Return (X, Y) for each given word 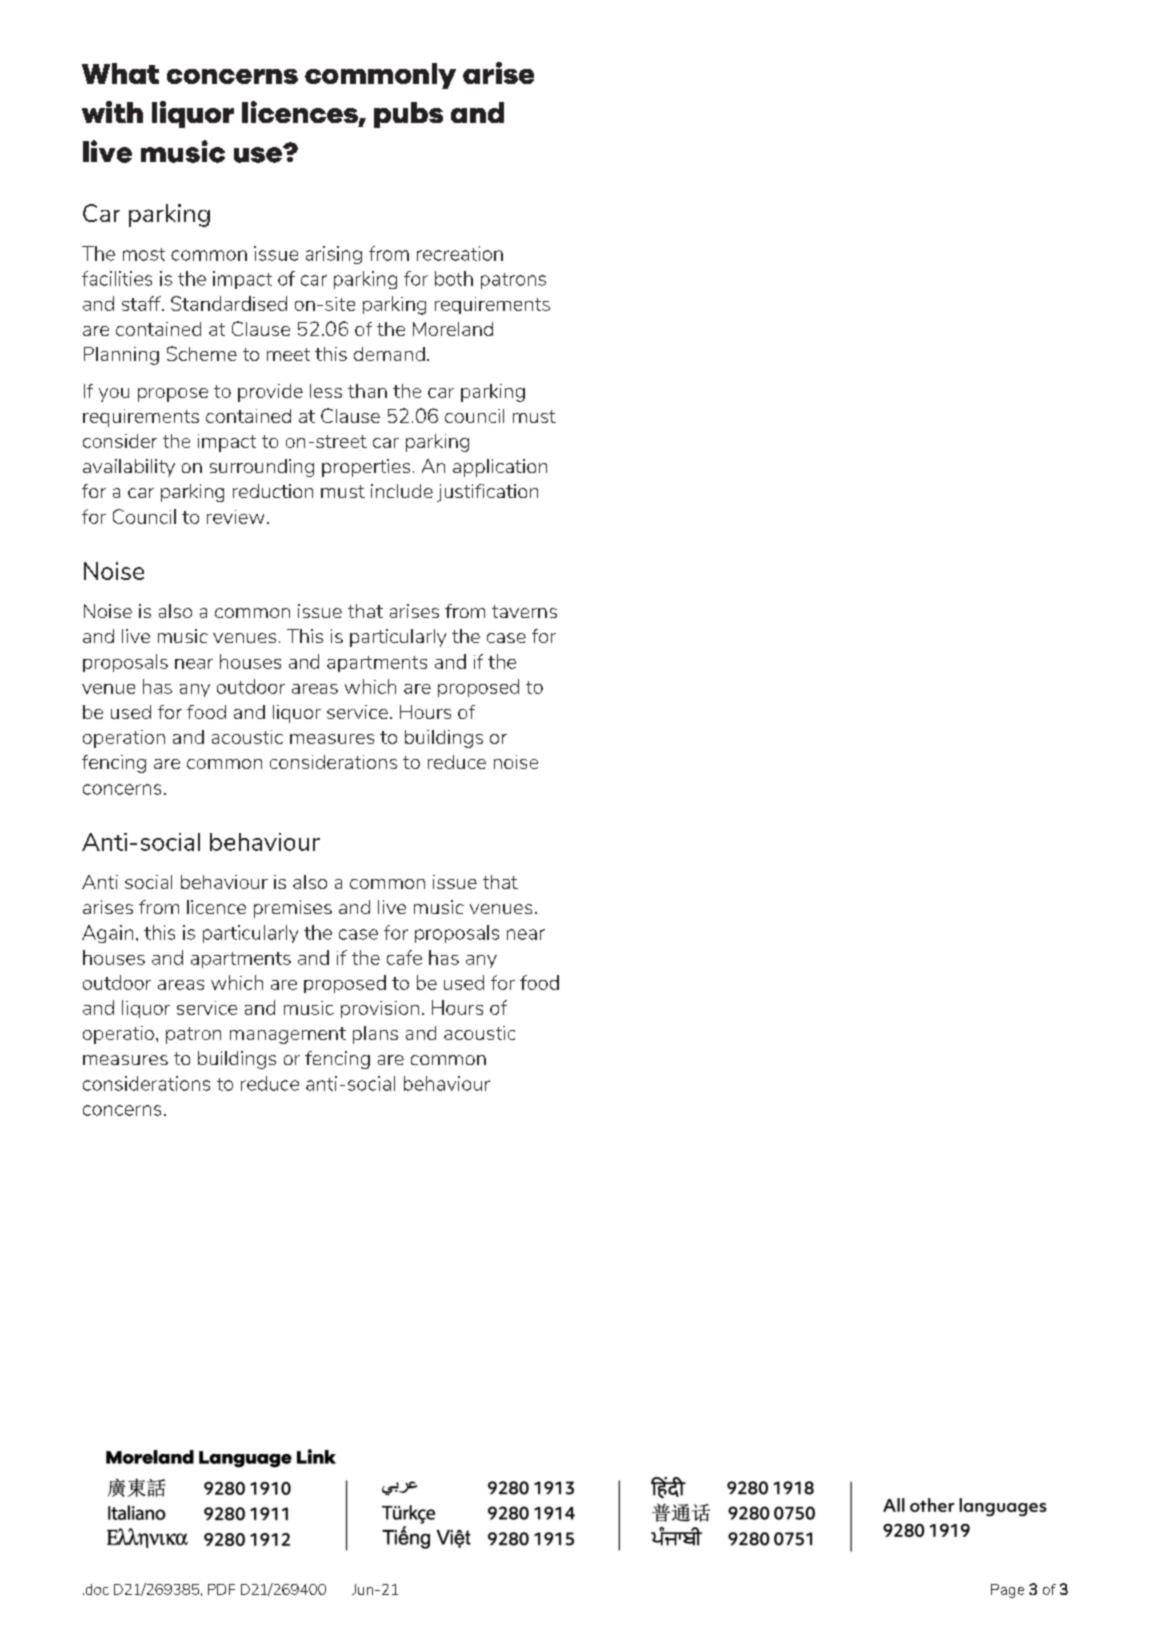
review (235, 517)
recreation (460, 253)
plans (375, 1035)
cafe (404, 957)
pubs (408, 115)
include (402, 491)
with (112, 112)
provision (380, 1009)
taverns (524, 611)
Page (1007, 1591)
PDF (221, 1589)
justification (487, 493)
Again (107, 934)
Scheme (202, 353)
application (500, 468)
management (288, 1035)
